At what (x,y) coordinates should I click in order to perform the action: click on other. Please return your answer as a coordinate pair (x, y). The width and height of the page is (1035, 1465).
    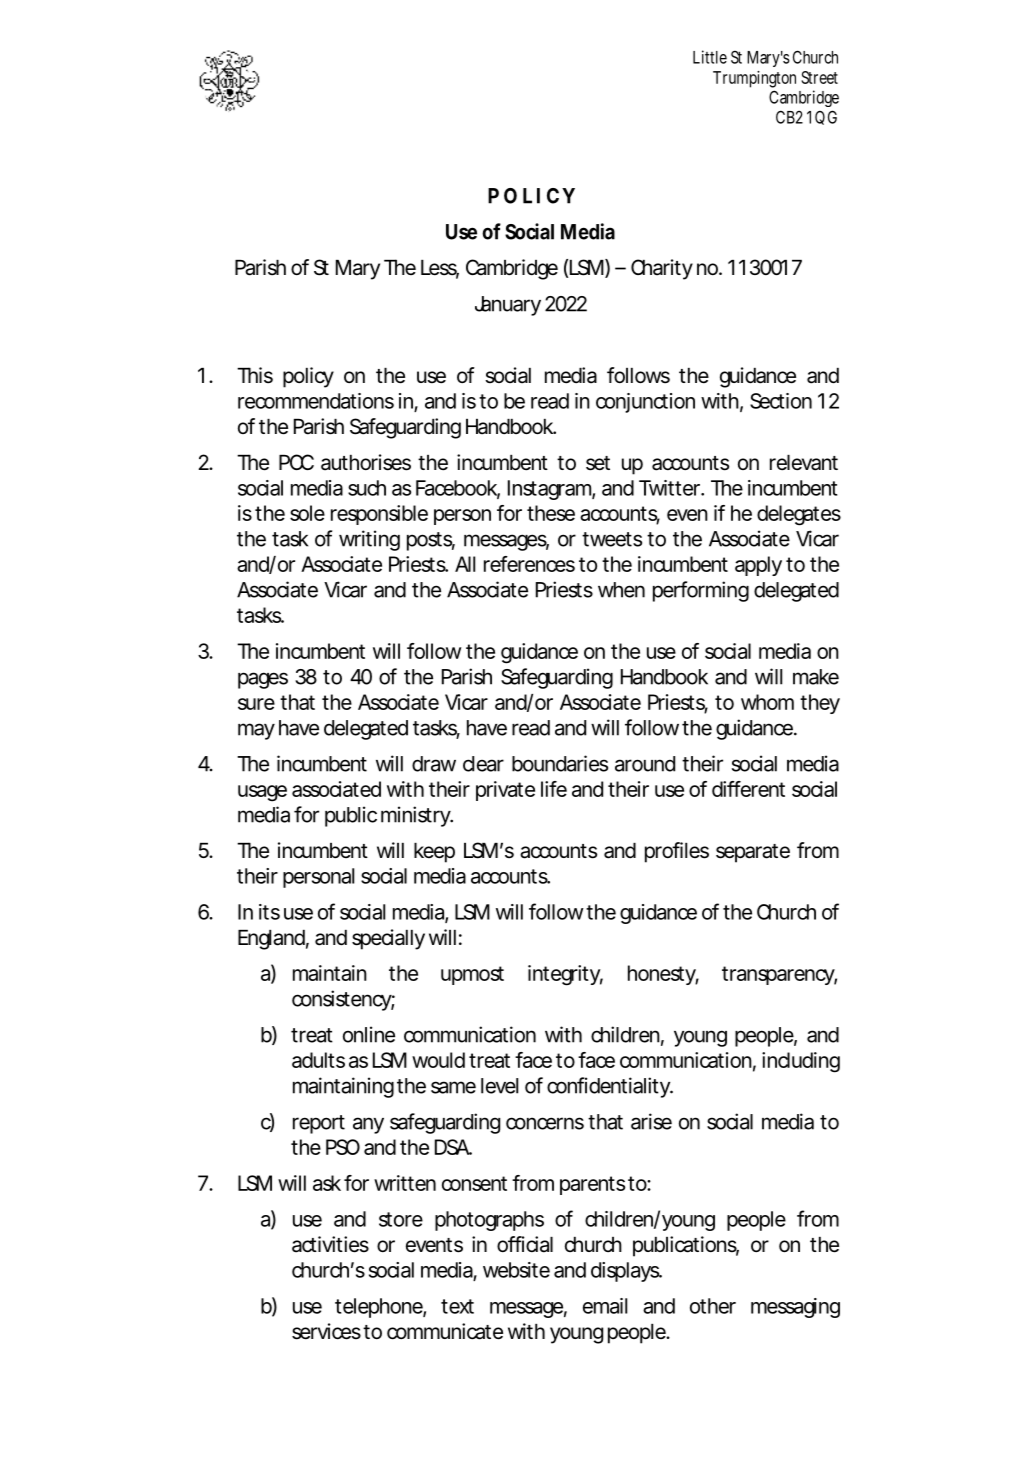
    Looking at the image, I should click on (713, 1306).
